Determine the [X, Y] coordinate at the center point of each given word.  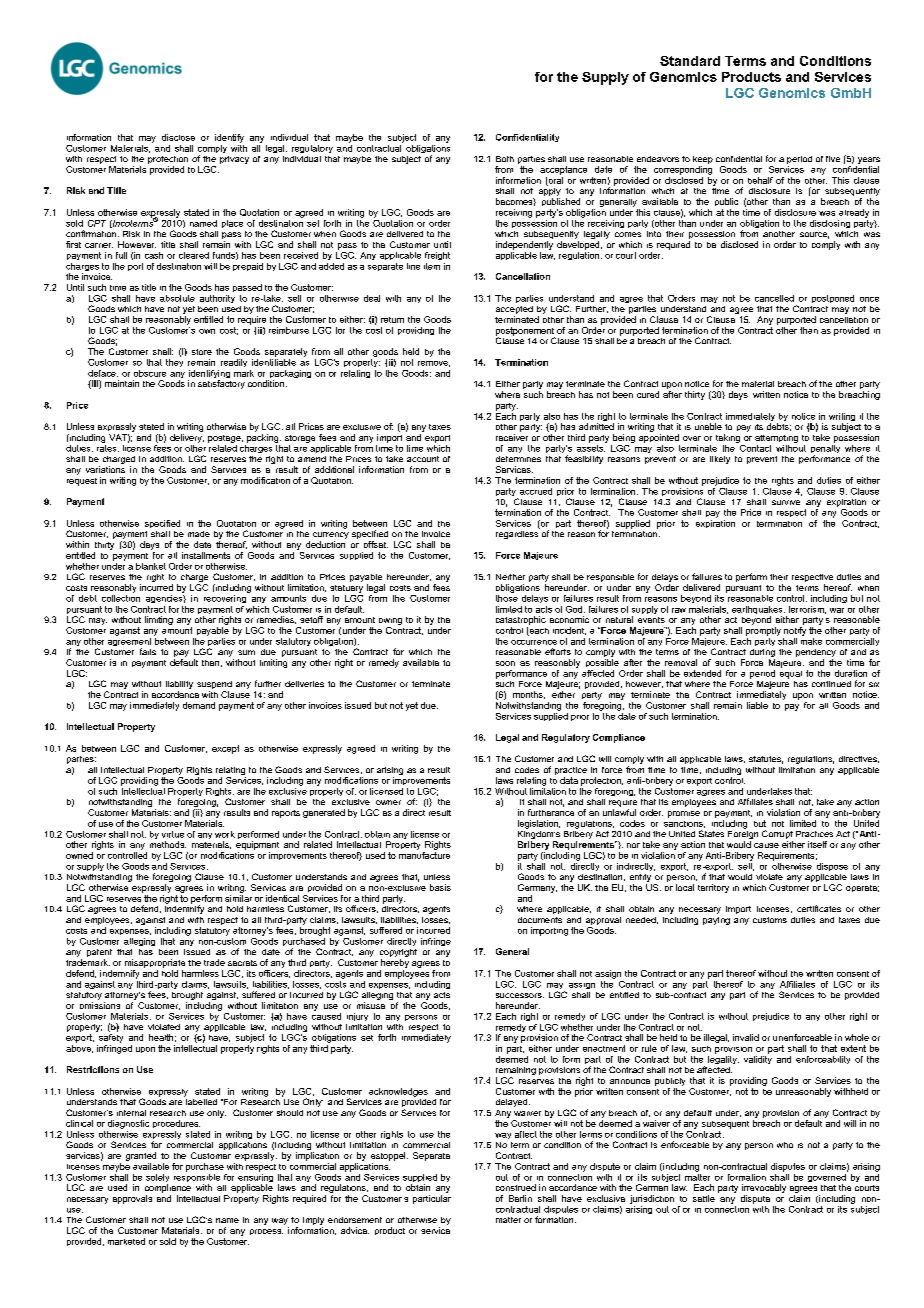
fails [148, 651]
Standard [690, 61]
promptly [763, 630]
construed [516, 1187]
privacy [234, 160]
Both [505, 159]
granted [141, 1156]
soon [505, 663]
